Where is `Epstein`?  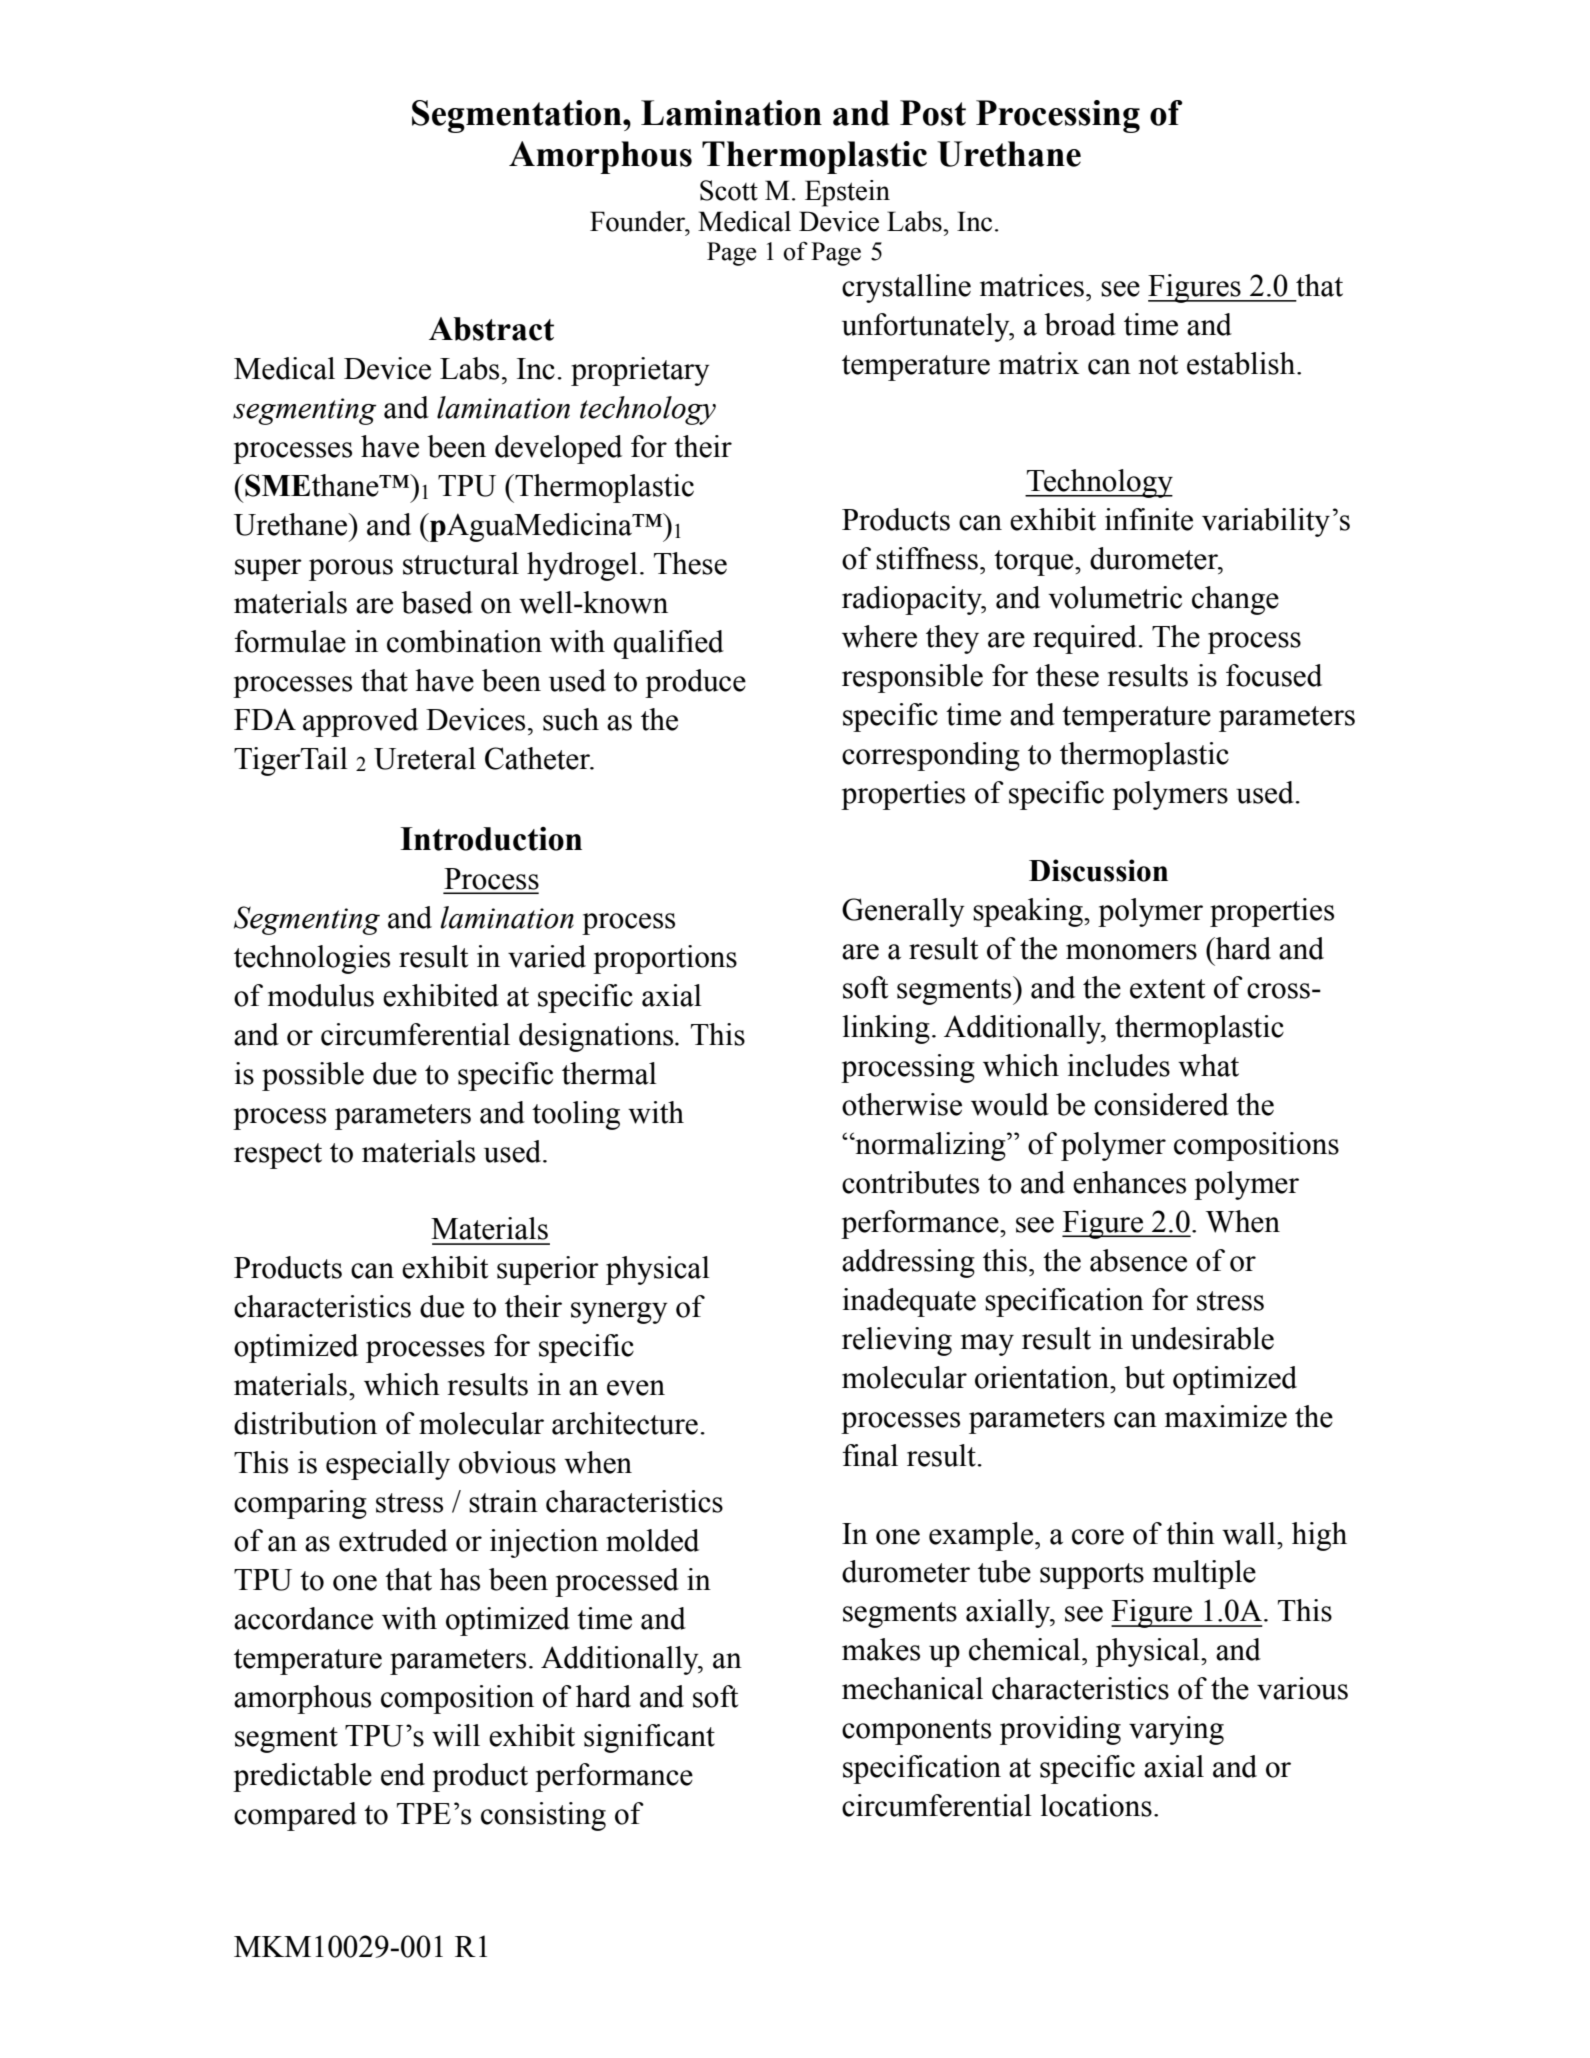
Epstein is located at coordinates (847, 193).
